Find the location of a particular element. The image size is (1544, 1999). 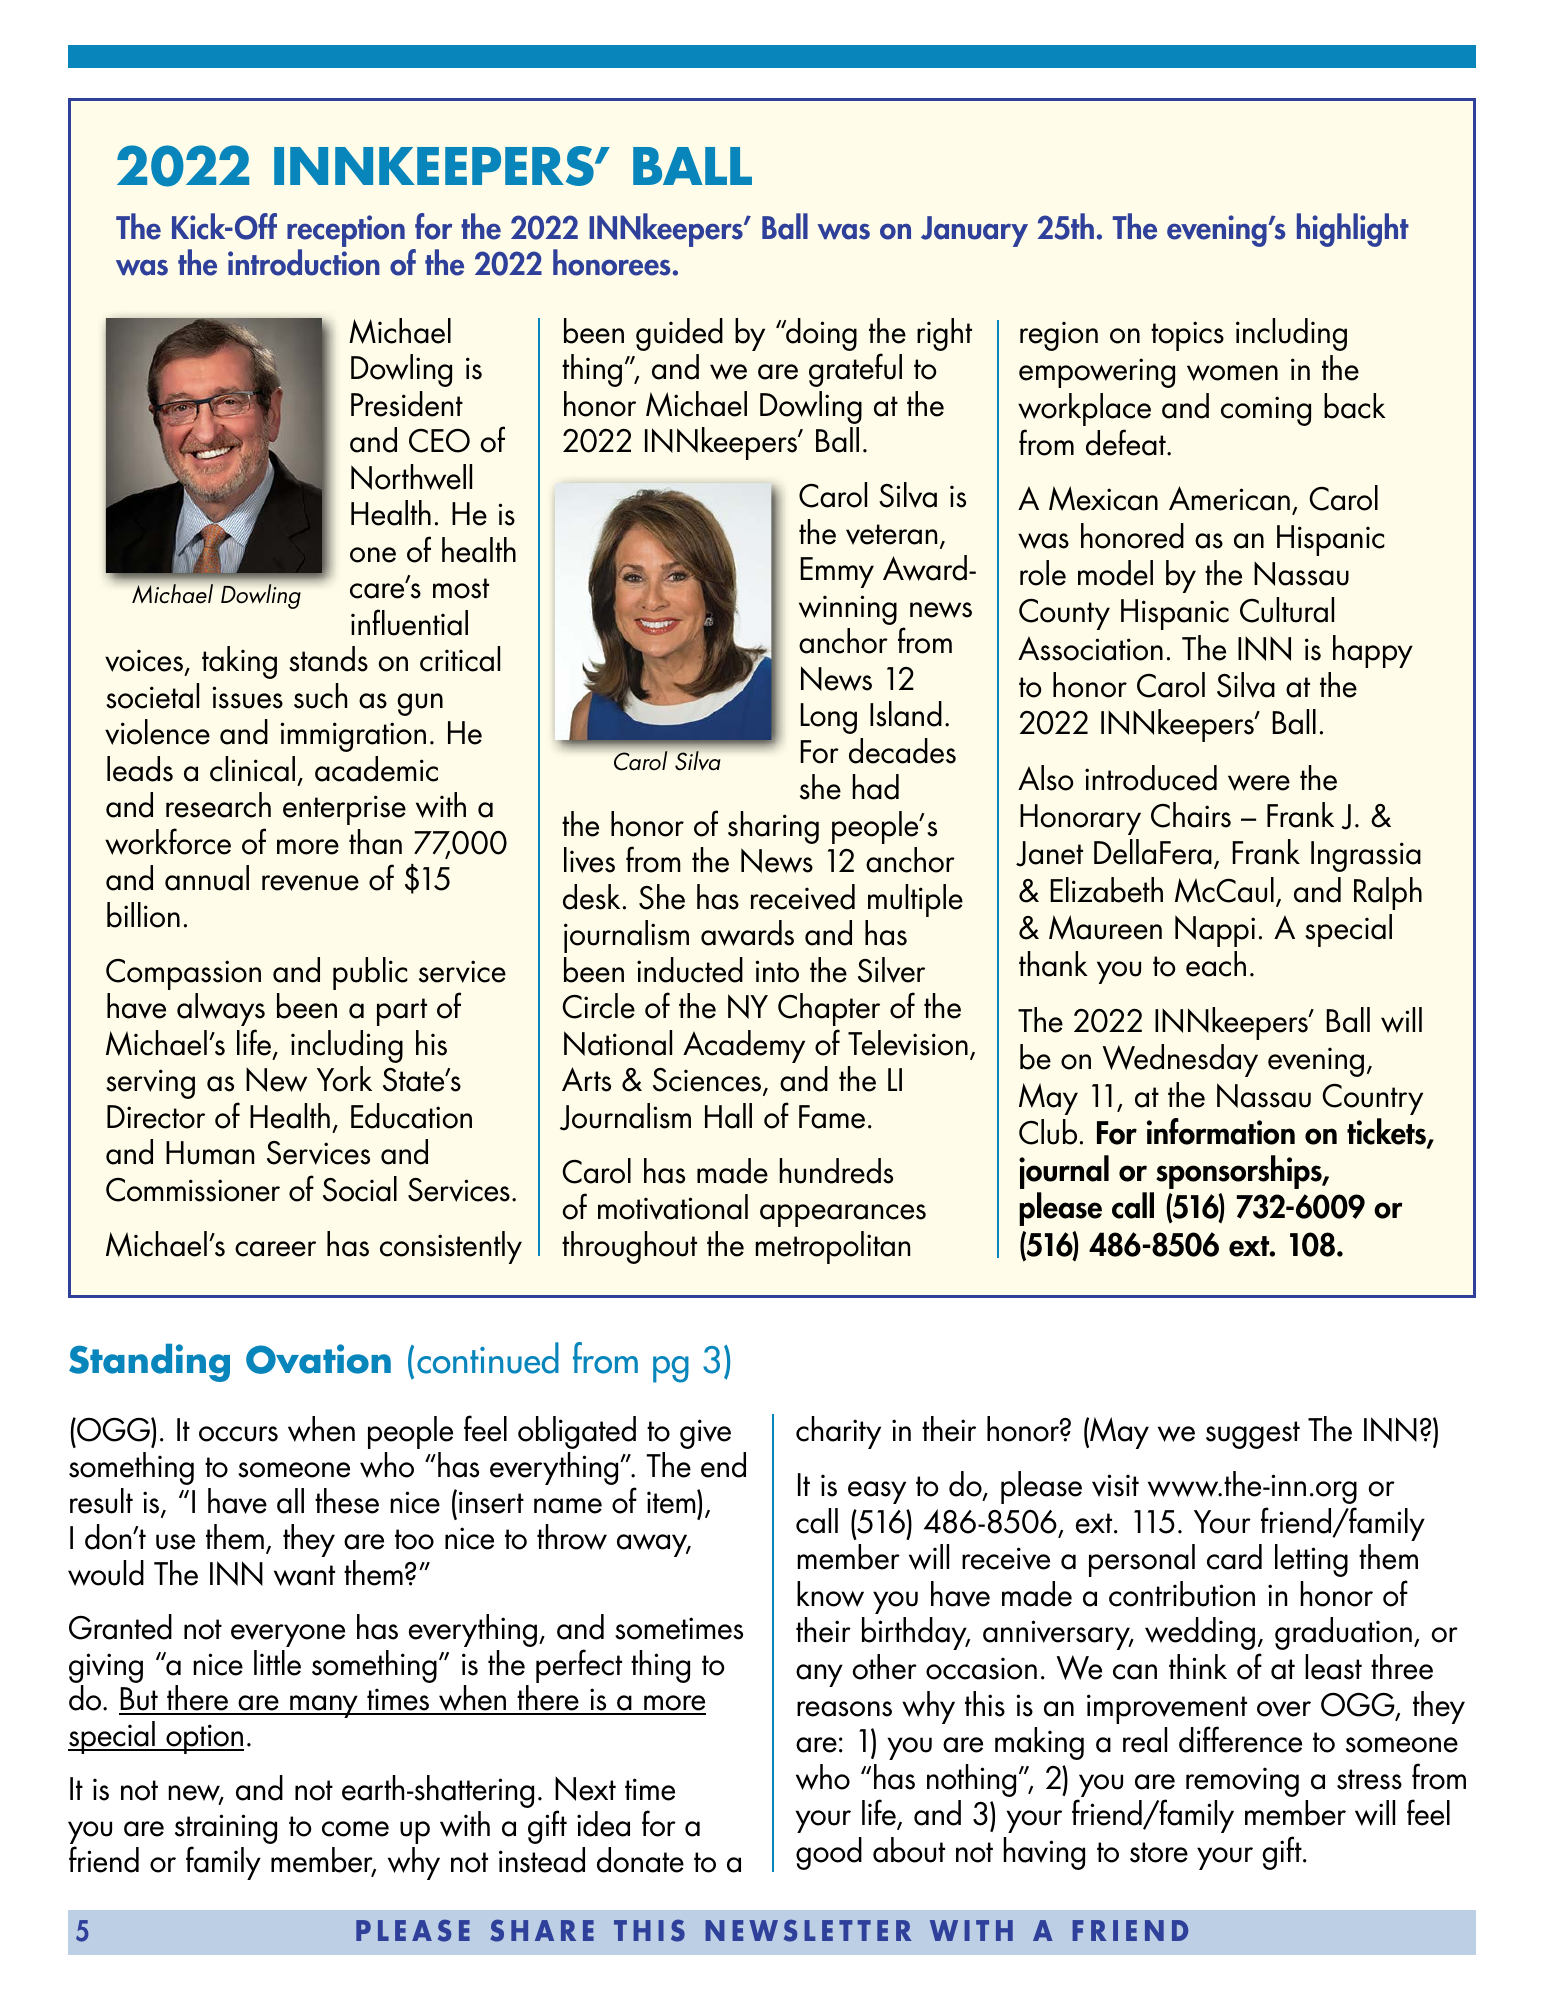

suggest is located at coordinates (1253, 1435).
